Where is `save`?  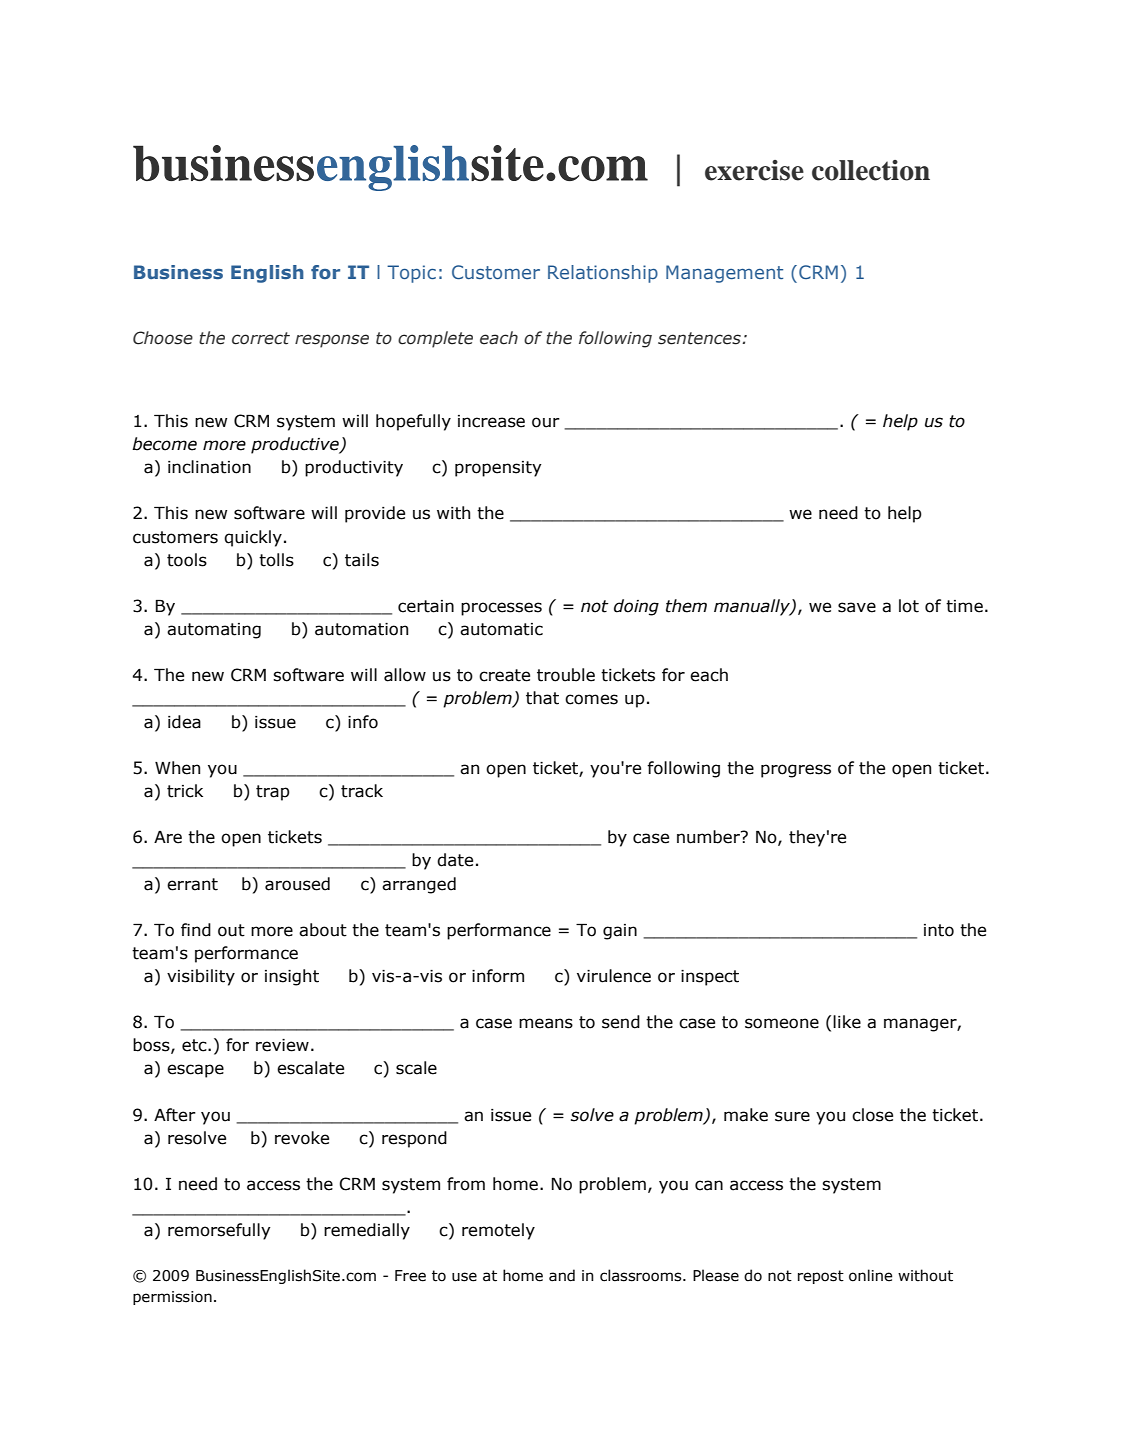
save is located at coordinates (857, 607).
